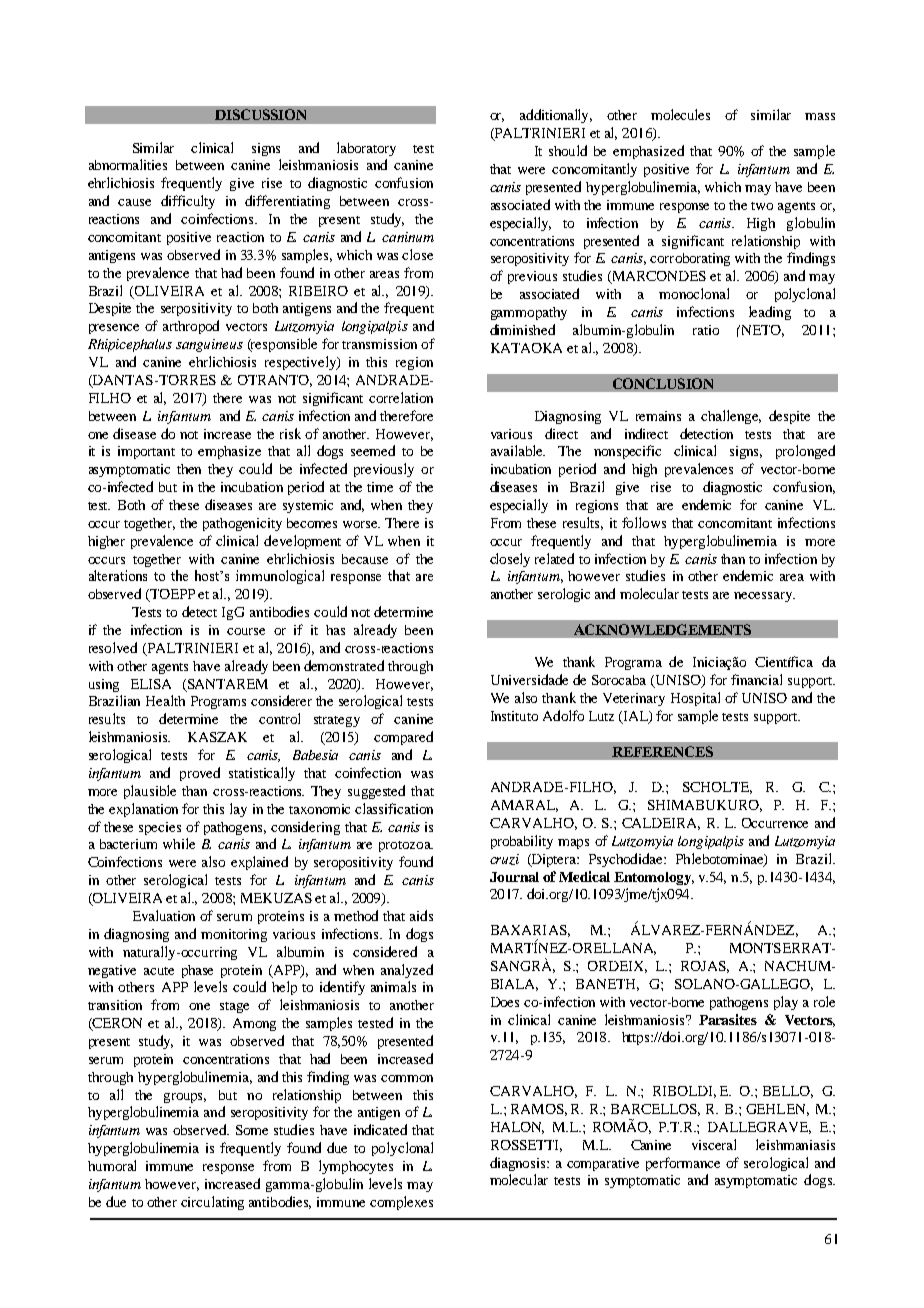 The image size is (924, 1308). I want to click on visceral, so click(714, 1144).
